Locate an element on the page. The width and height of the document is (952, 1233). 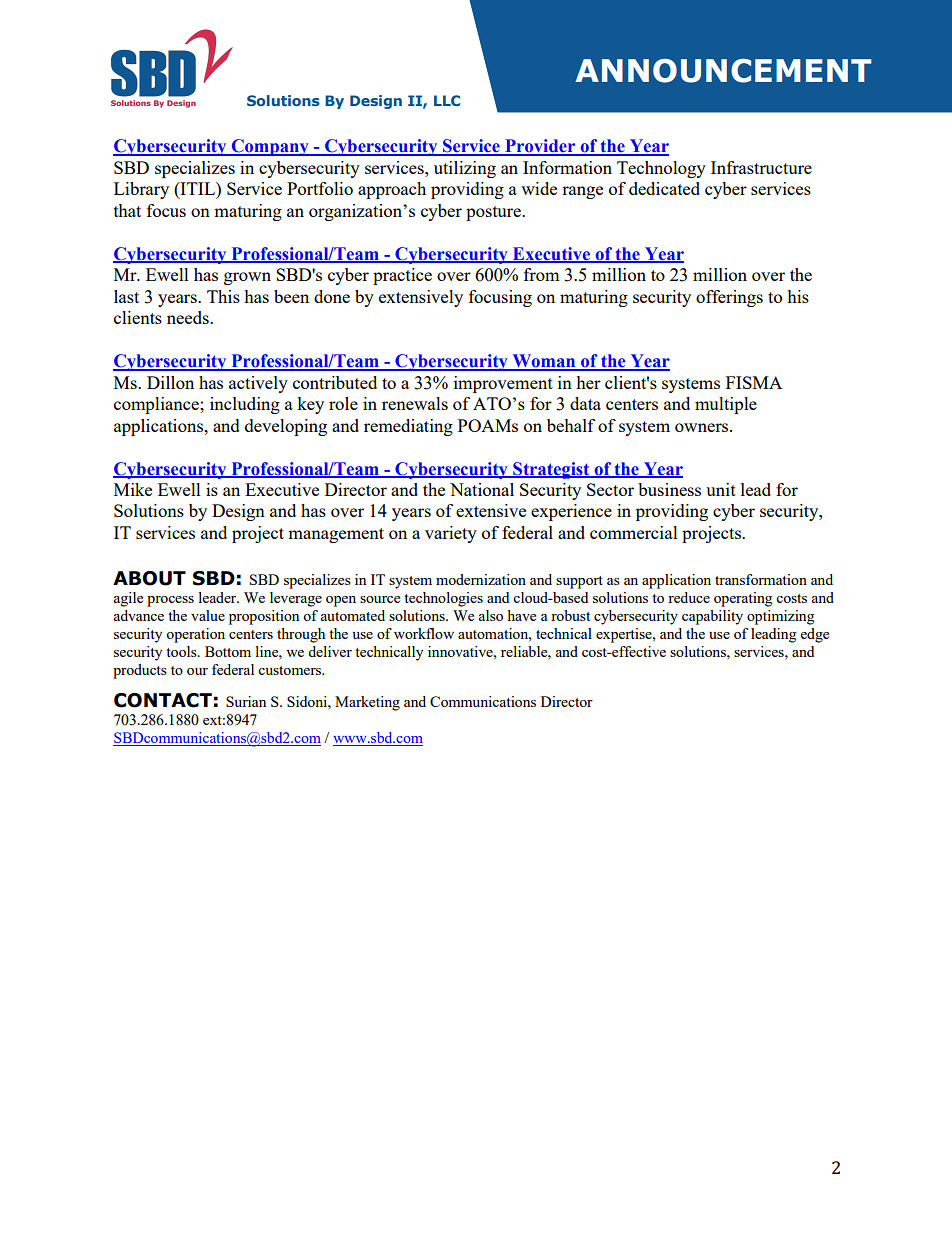
unit is located at coordinates (721, 489).
